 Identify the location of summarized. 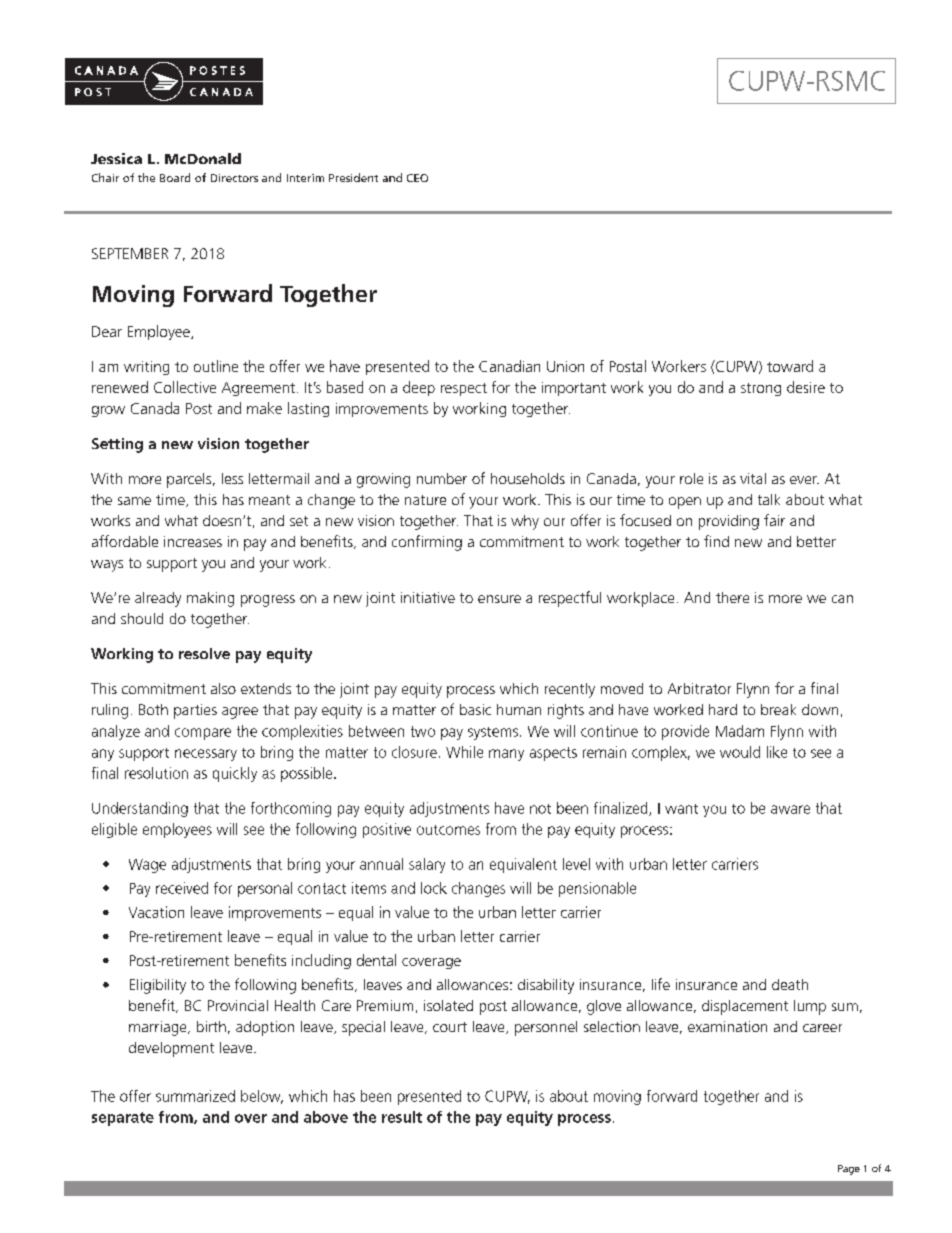
(195, 1096).
